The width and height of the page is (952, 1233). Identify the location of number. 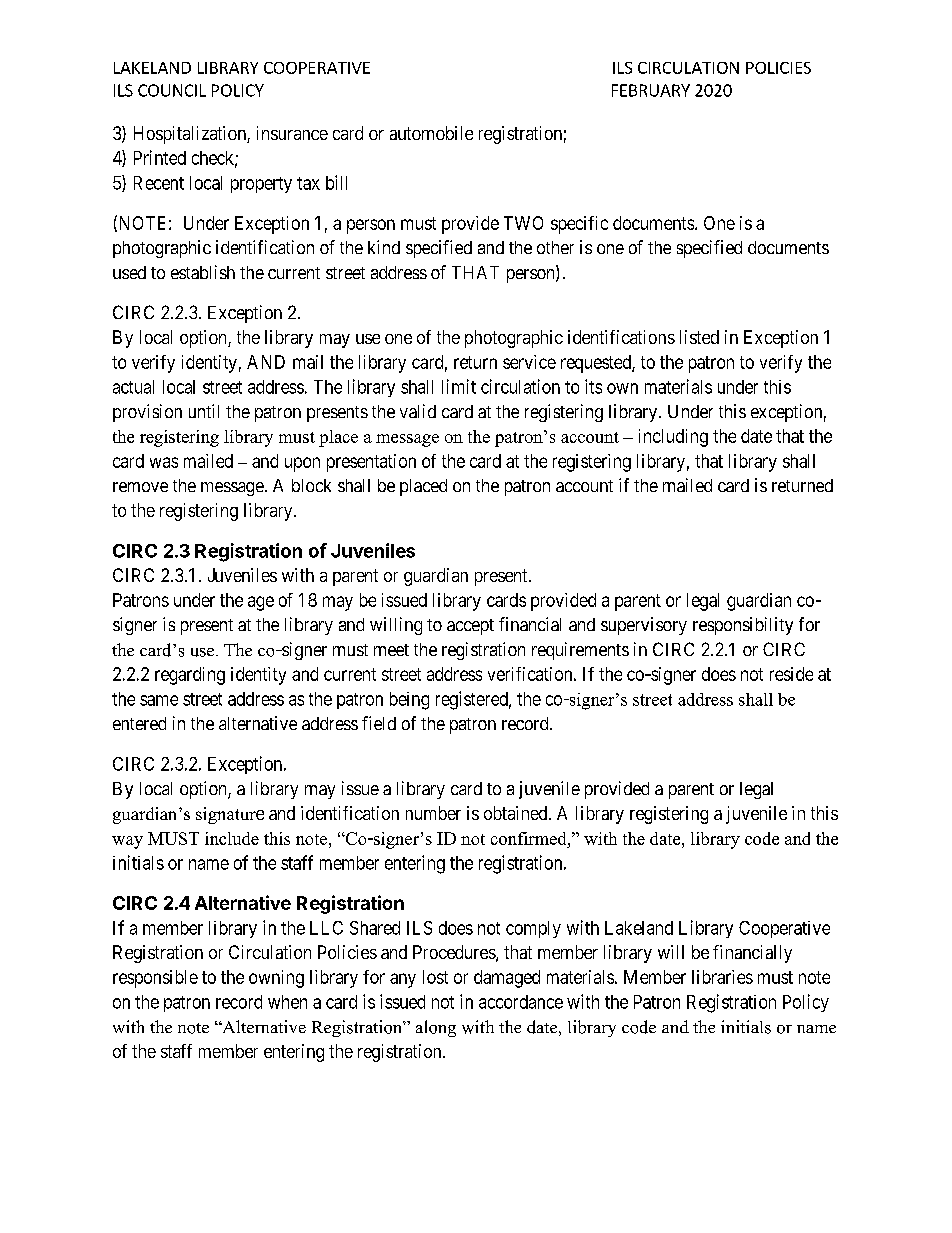
(433, 813).
